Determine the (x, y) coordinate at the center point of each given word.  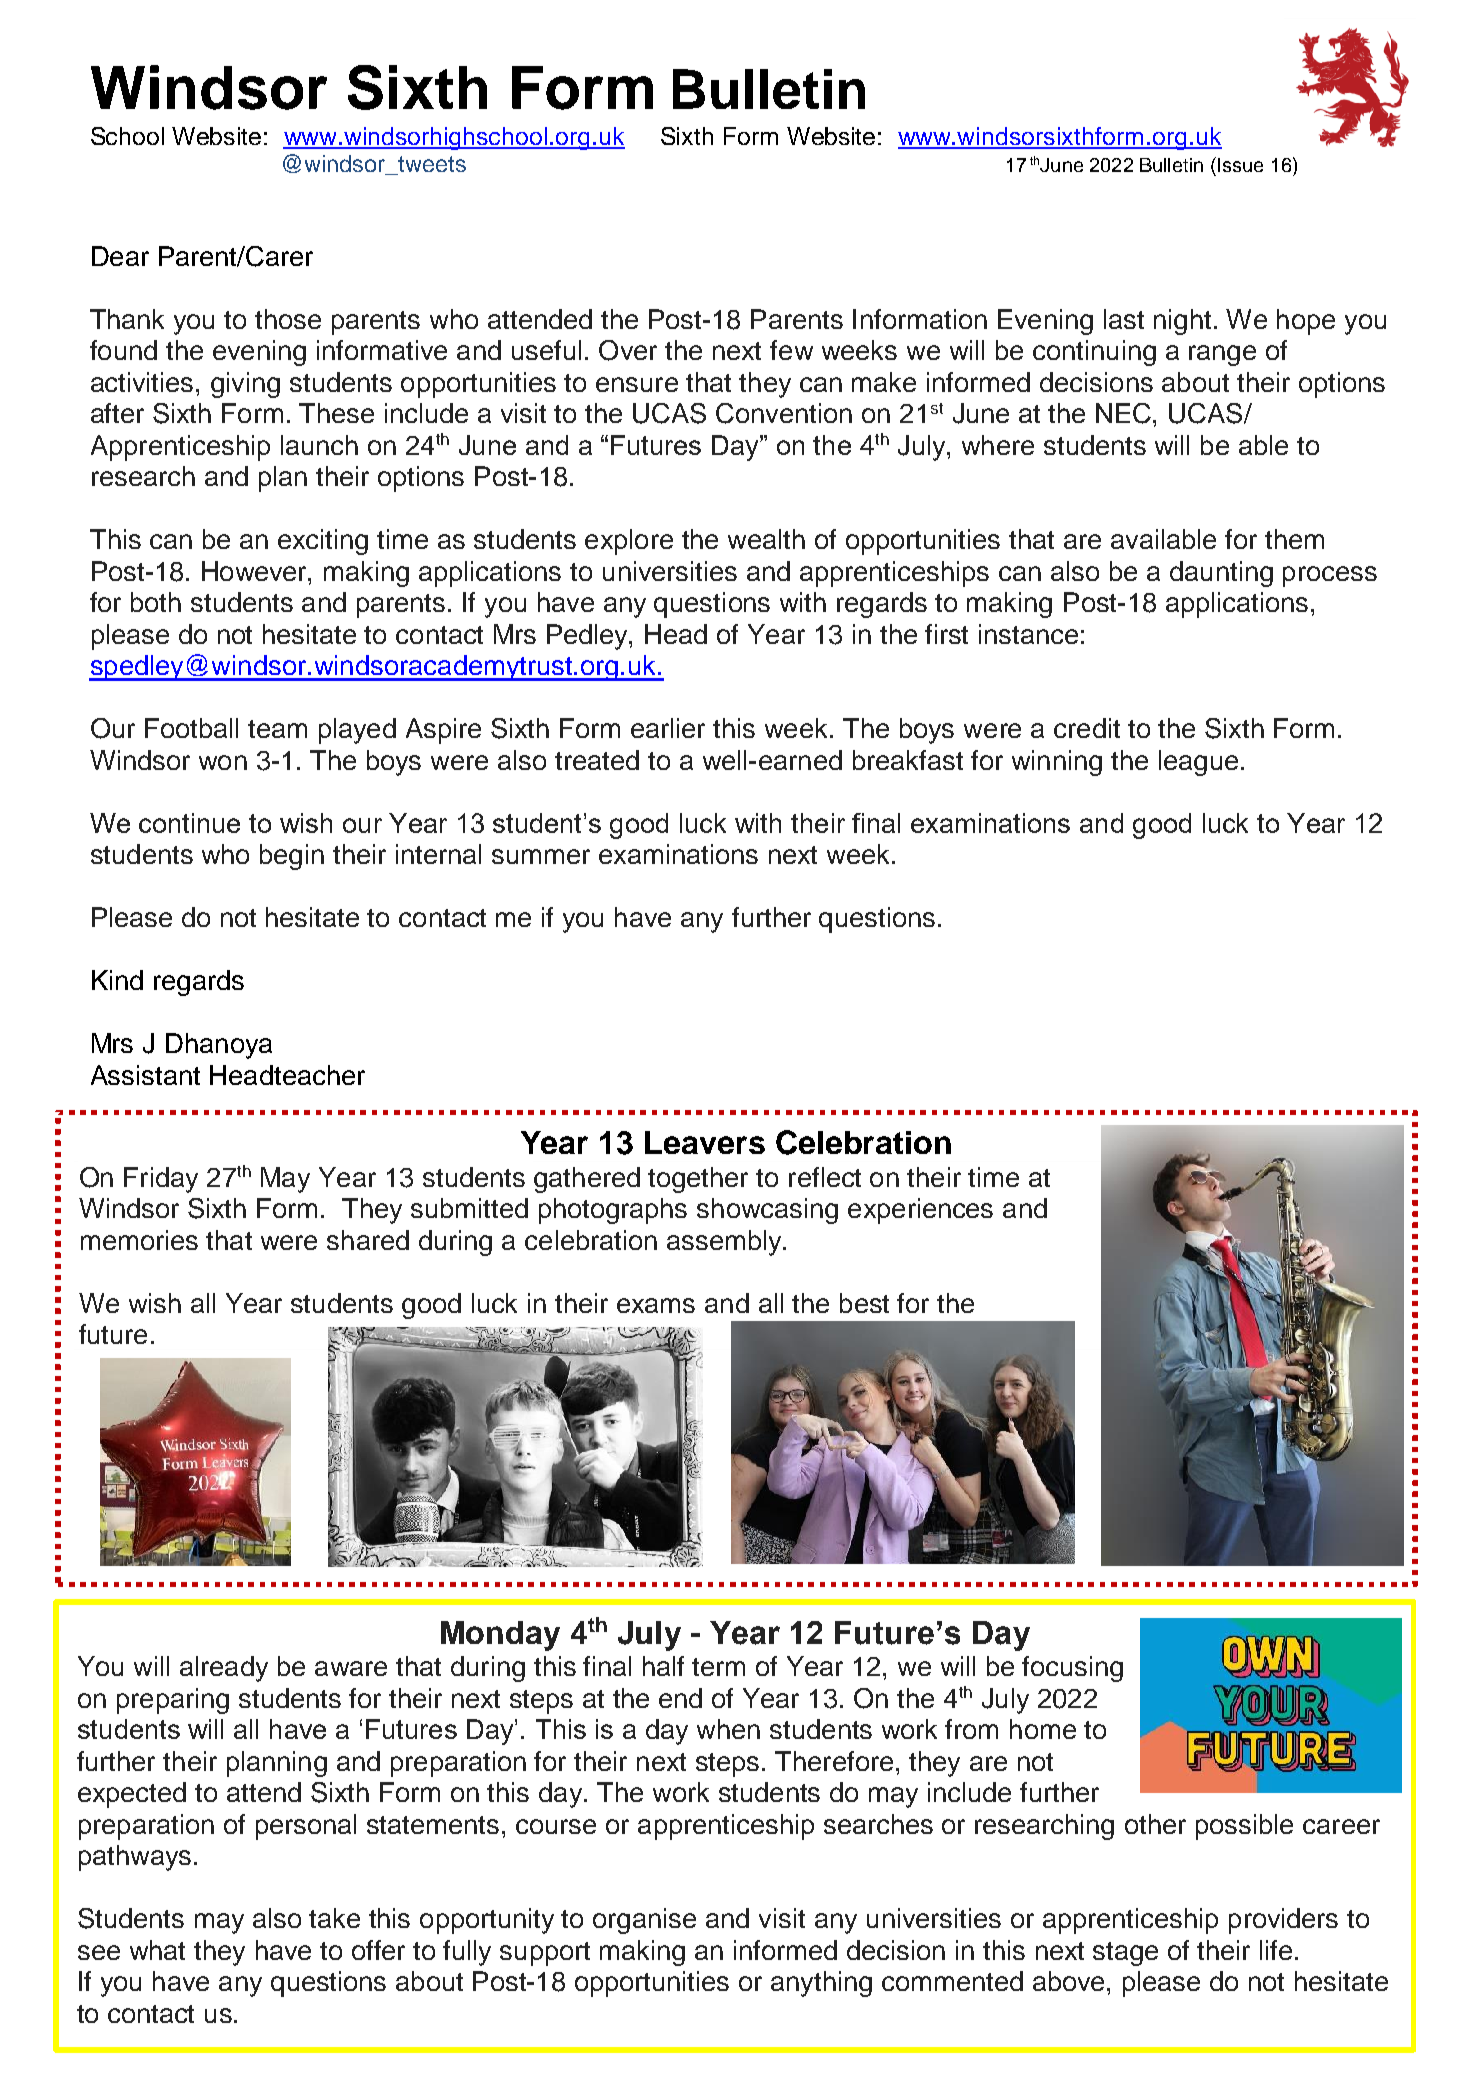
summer (541, 856)
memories (139, 1240)
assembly (725, 1243)
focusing (1072, 1669)
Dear (120, 256)
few (791, 350)
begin (292, 857)
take (334, 1918)
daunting (1221, 574)
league (1198, 763)
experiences (920, 1211)
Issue (1240, 165)
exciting (323, 542)
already (224, 1669)
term (718, 1667)
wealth (766, 539)
